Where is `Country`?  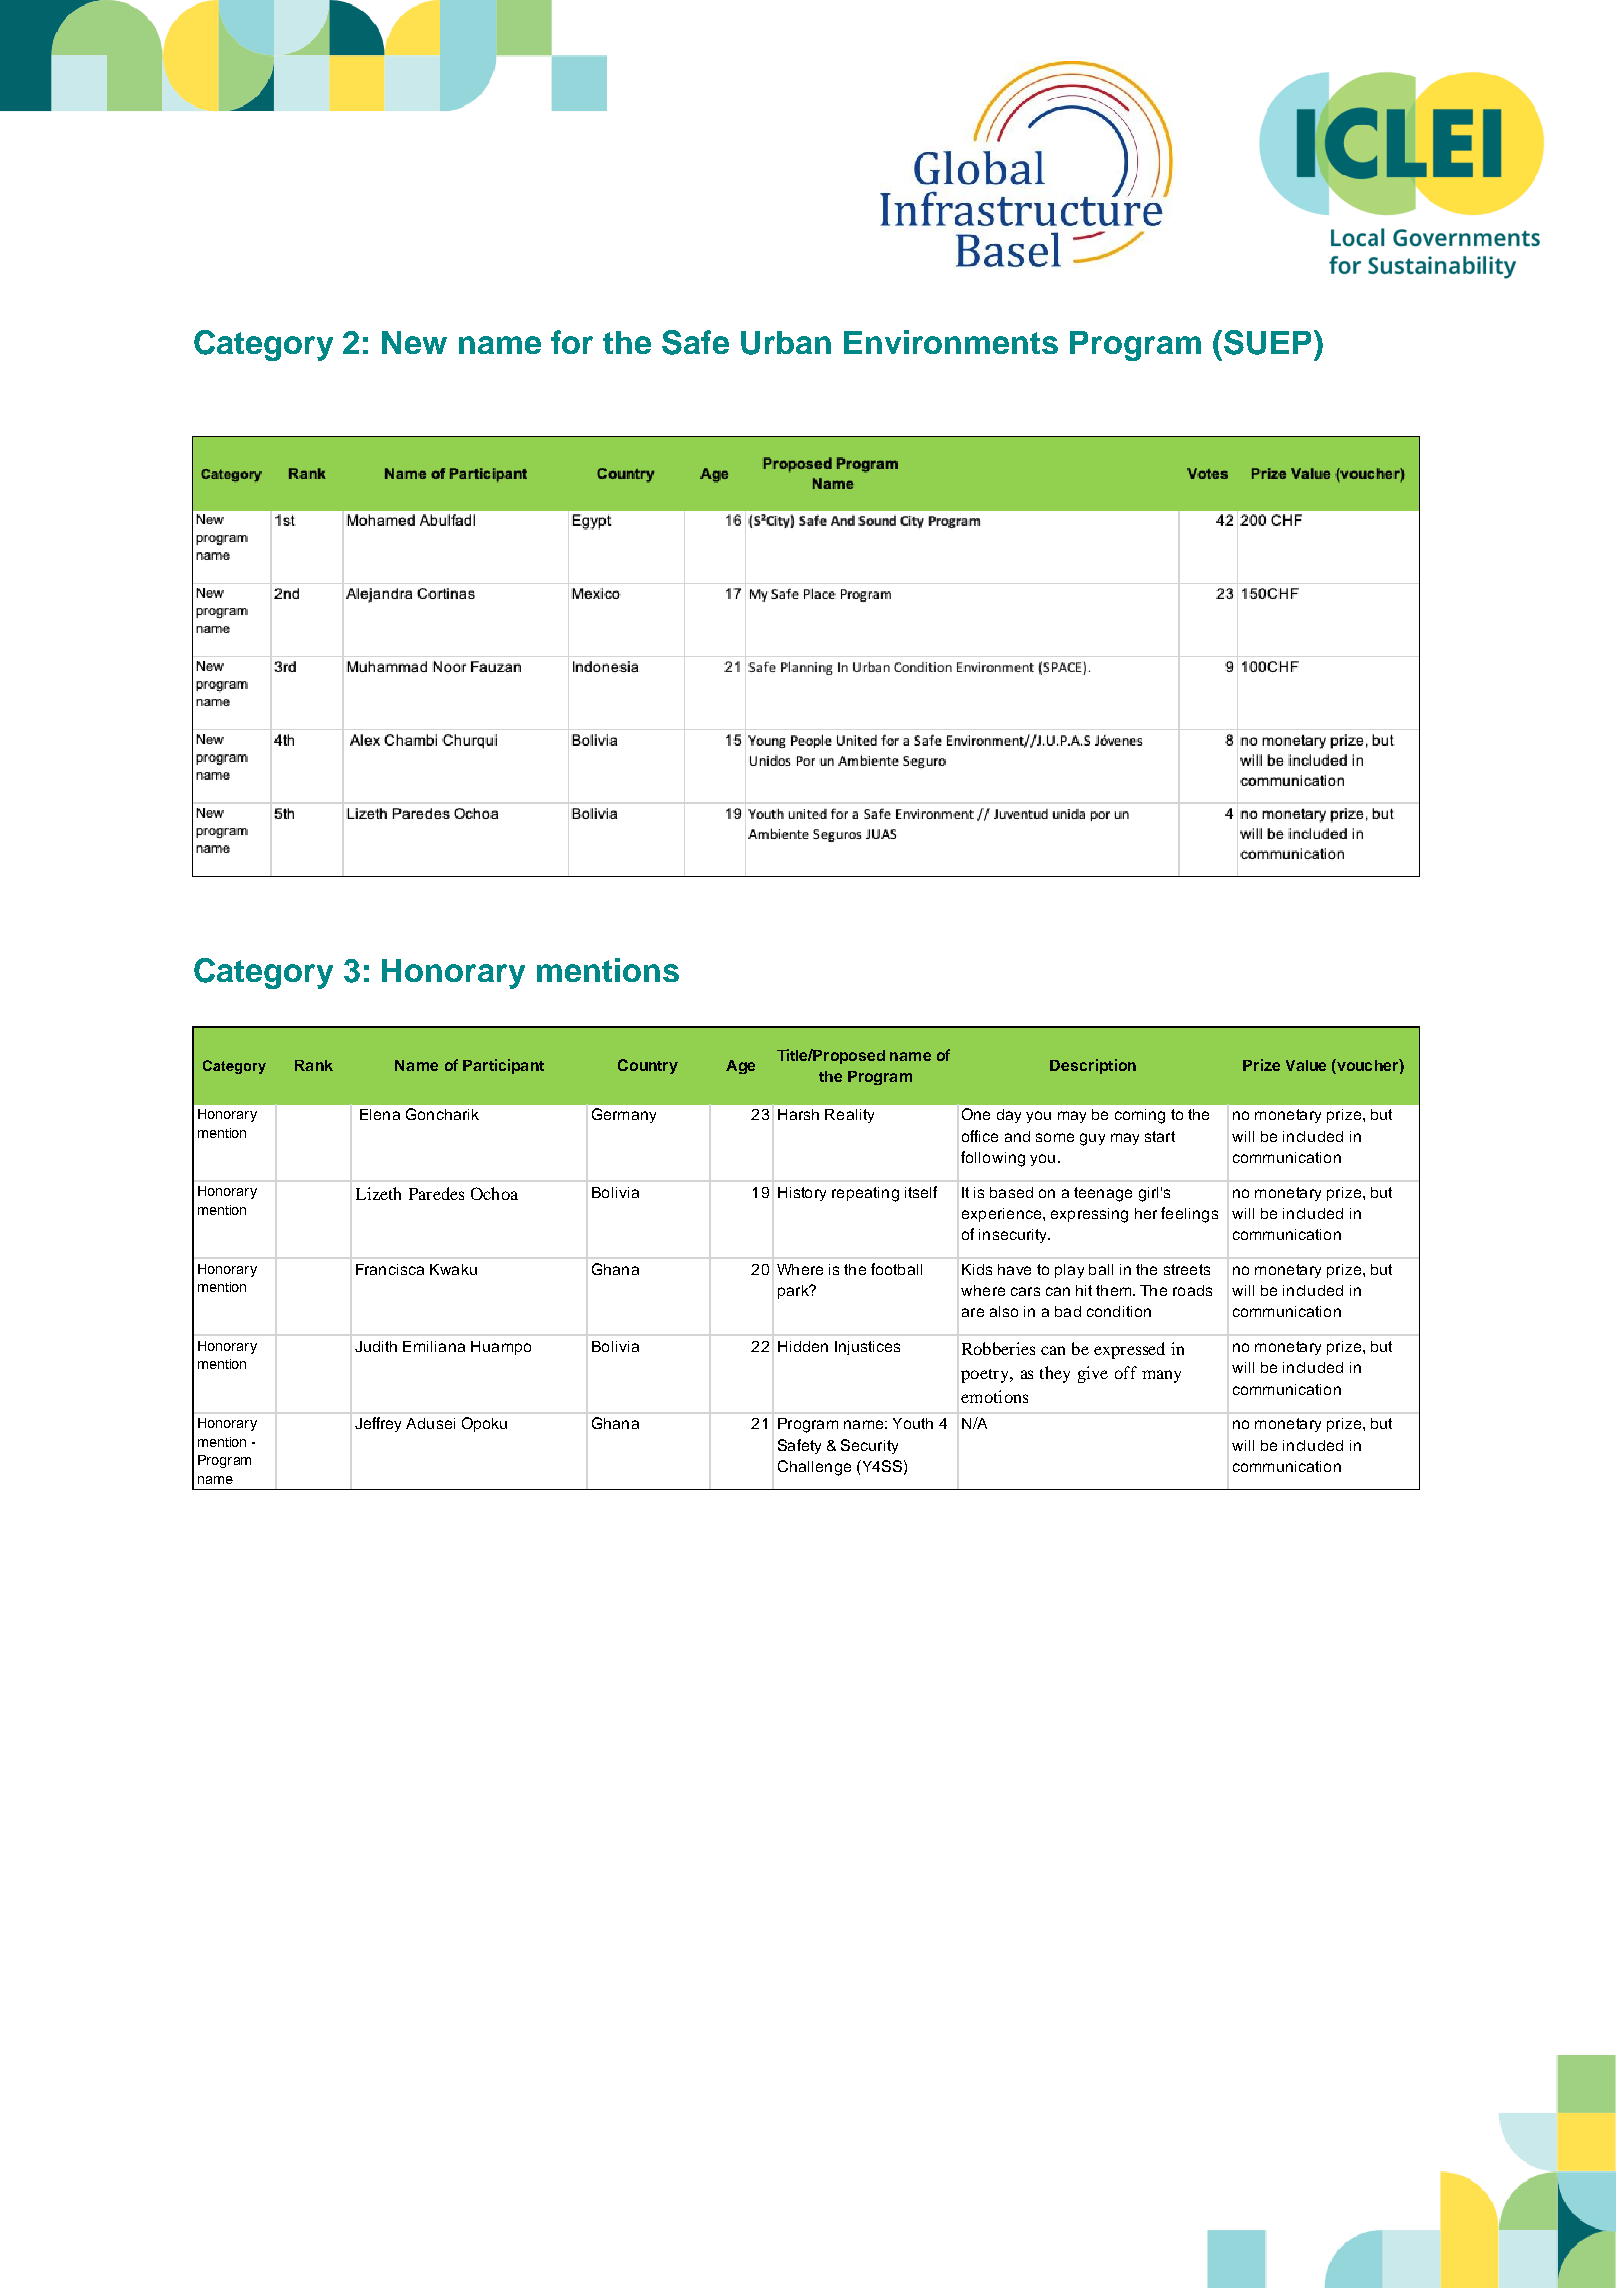
Country is located at coordinates (648, 1066).
